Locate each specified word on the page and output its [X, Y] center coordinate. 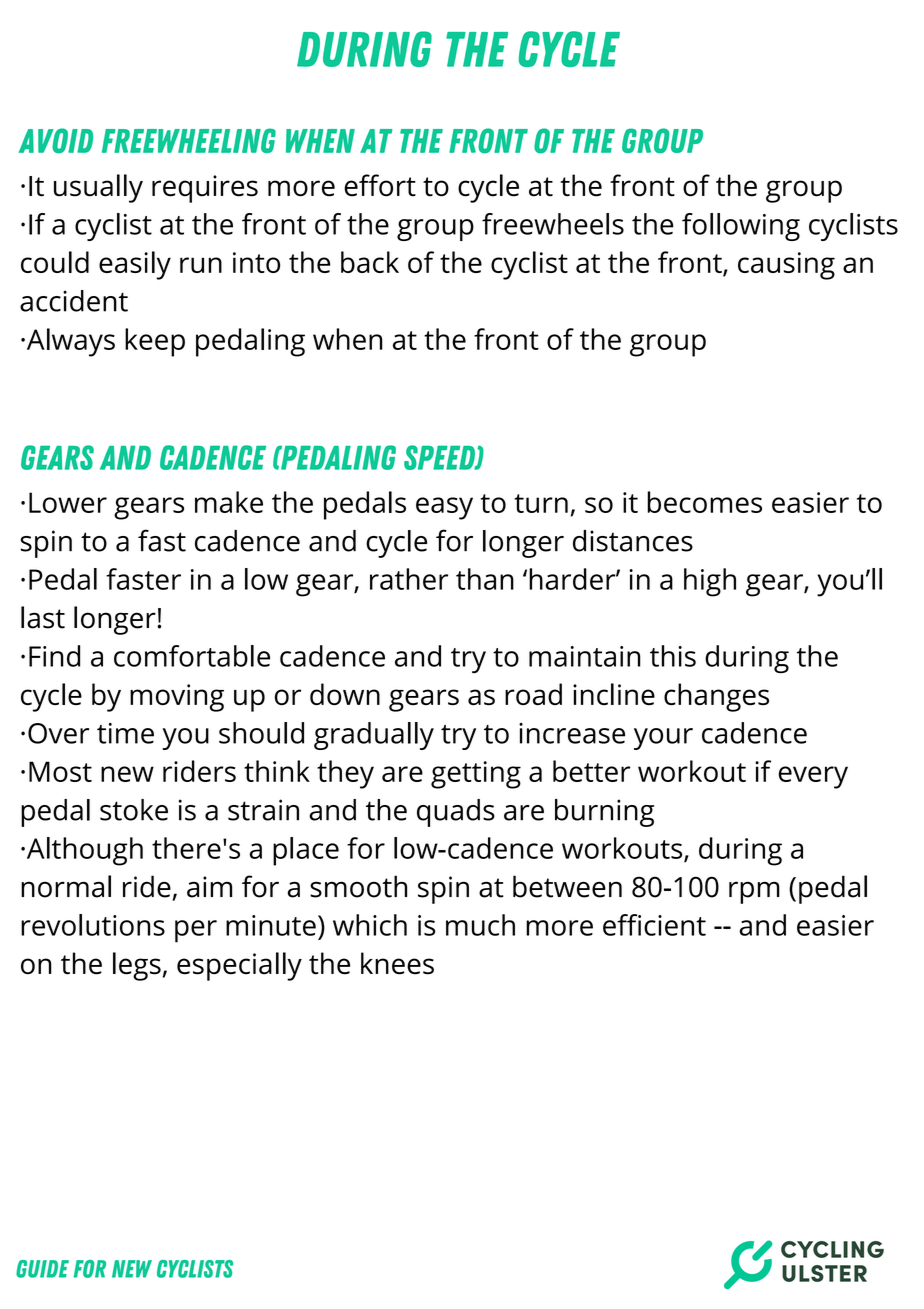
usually [98, 188]
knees [397, 963]
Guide [42, 1269]
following [741, 227]
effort [380, 185]
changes [716, 697]
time [125, 733]
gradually [374, 736]
